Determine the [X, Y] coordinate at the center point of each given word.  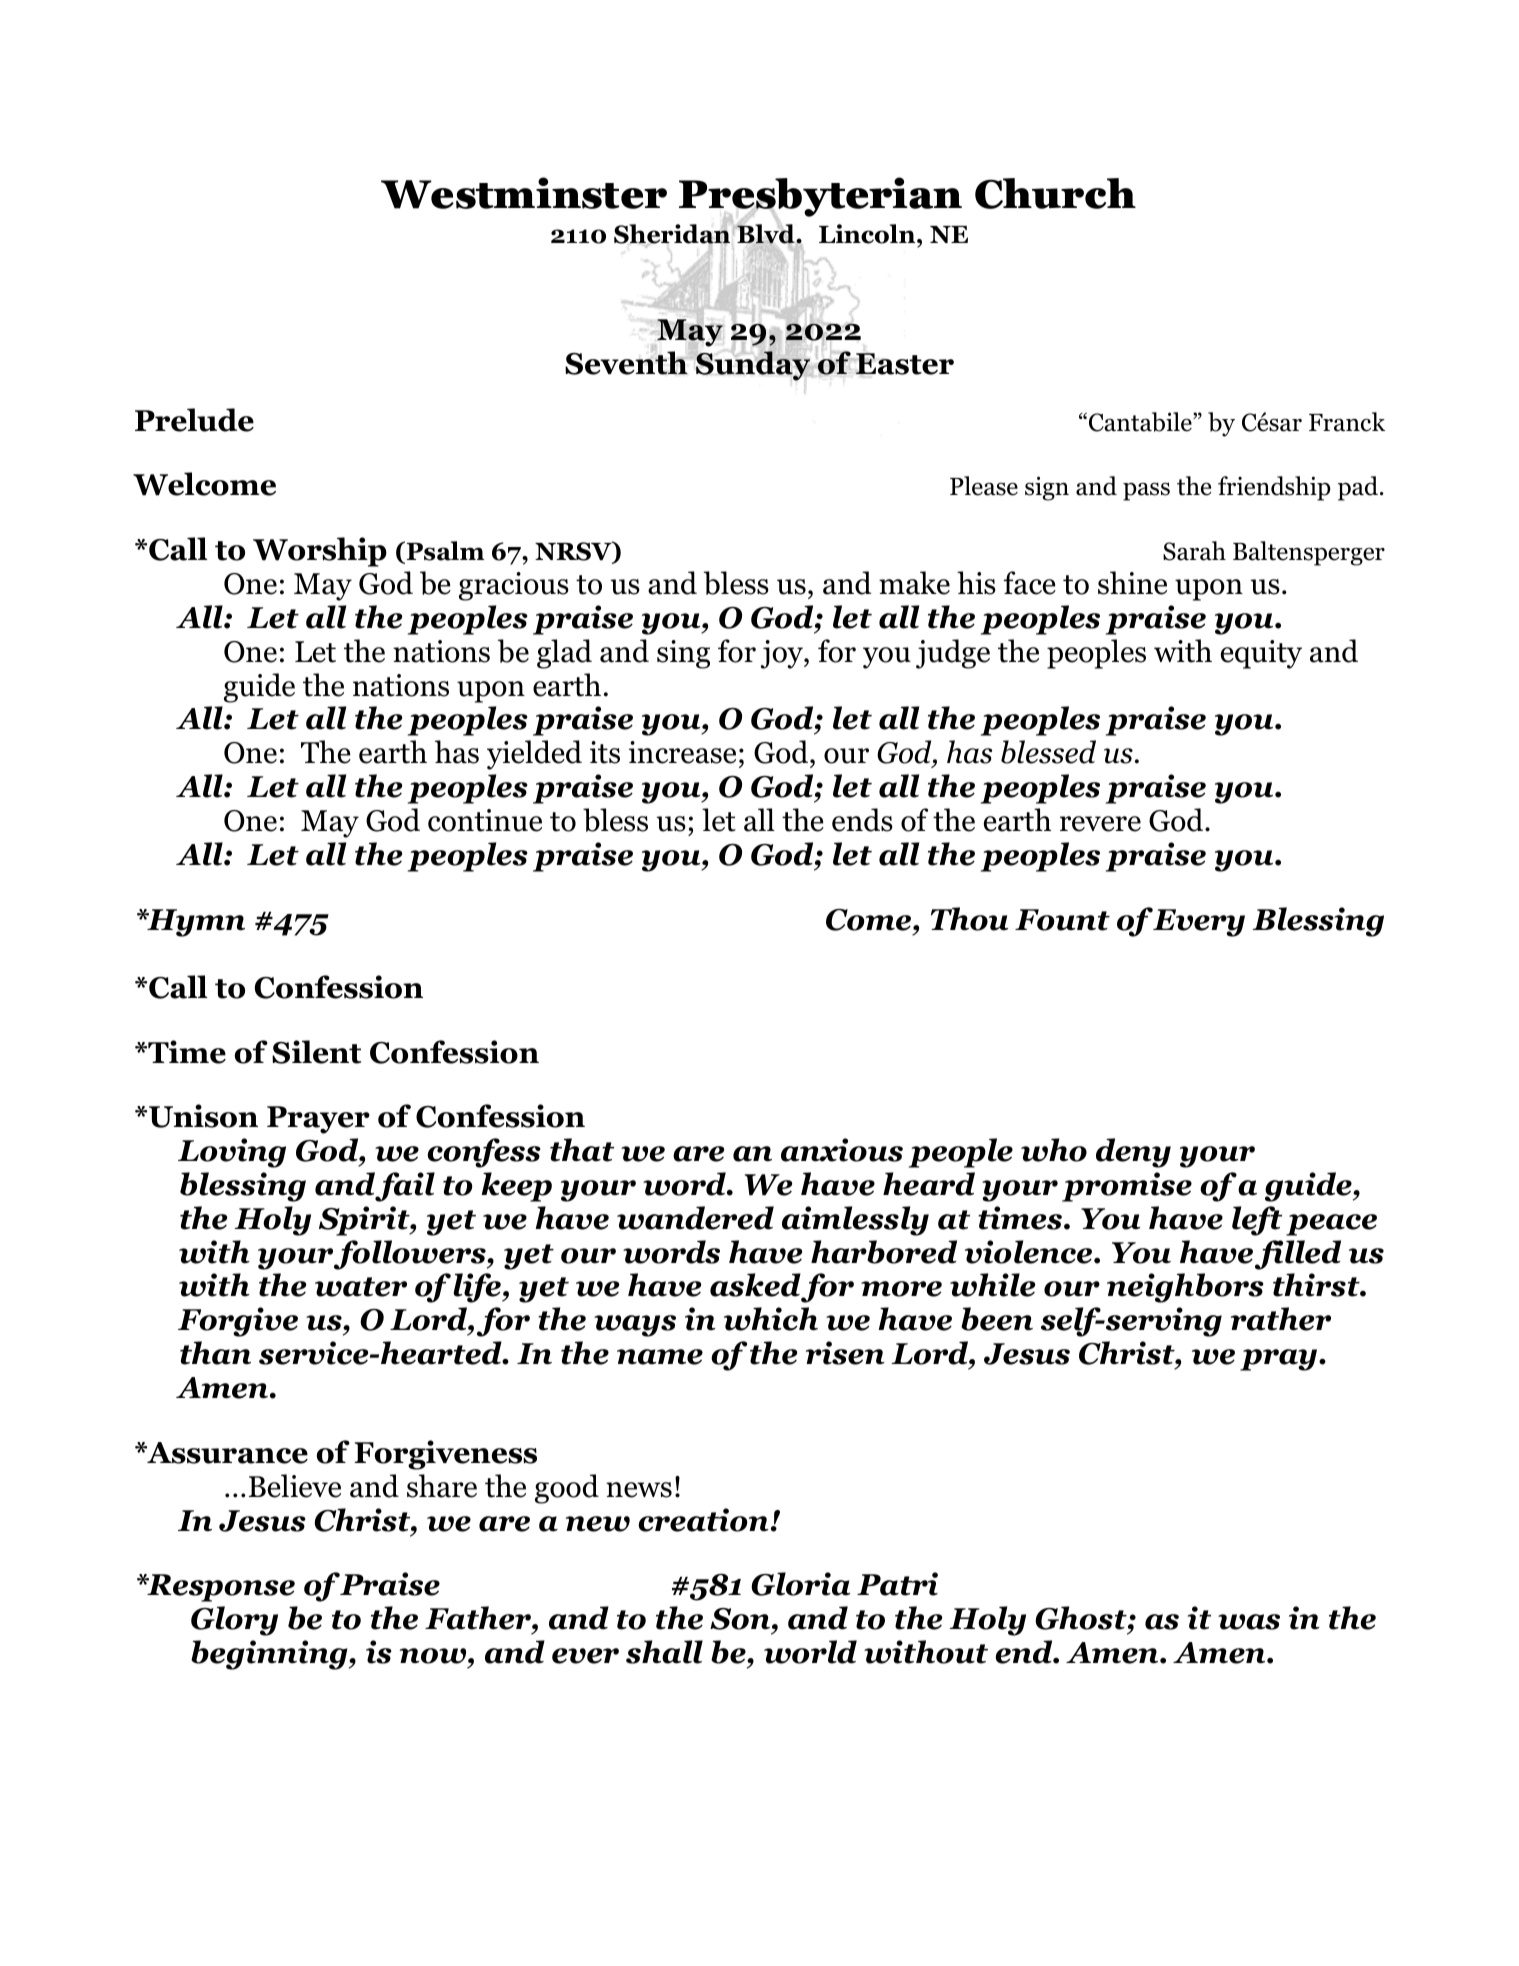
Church [1055, 193]
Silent [316, 1052]
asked [755, 1285]
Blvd [766, 234]
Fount [1062, 920]
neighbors [1185, 1288]
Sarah [1194, 551]
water [361, 1287]
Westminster [524, 193]
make [914, 583]
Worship [320, 552]
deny [1133, 1153]
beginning [270, 1655]
